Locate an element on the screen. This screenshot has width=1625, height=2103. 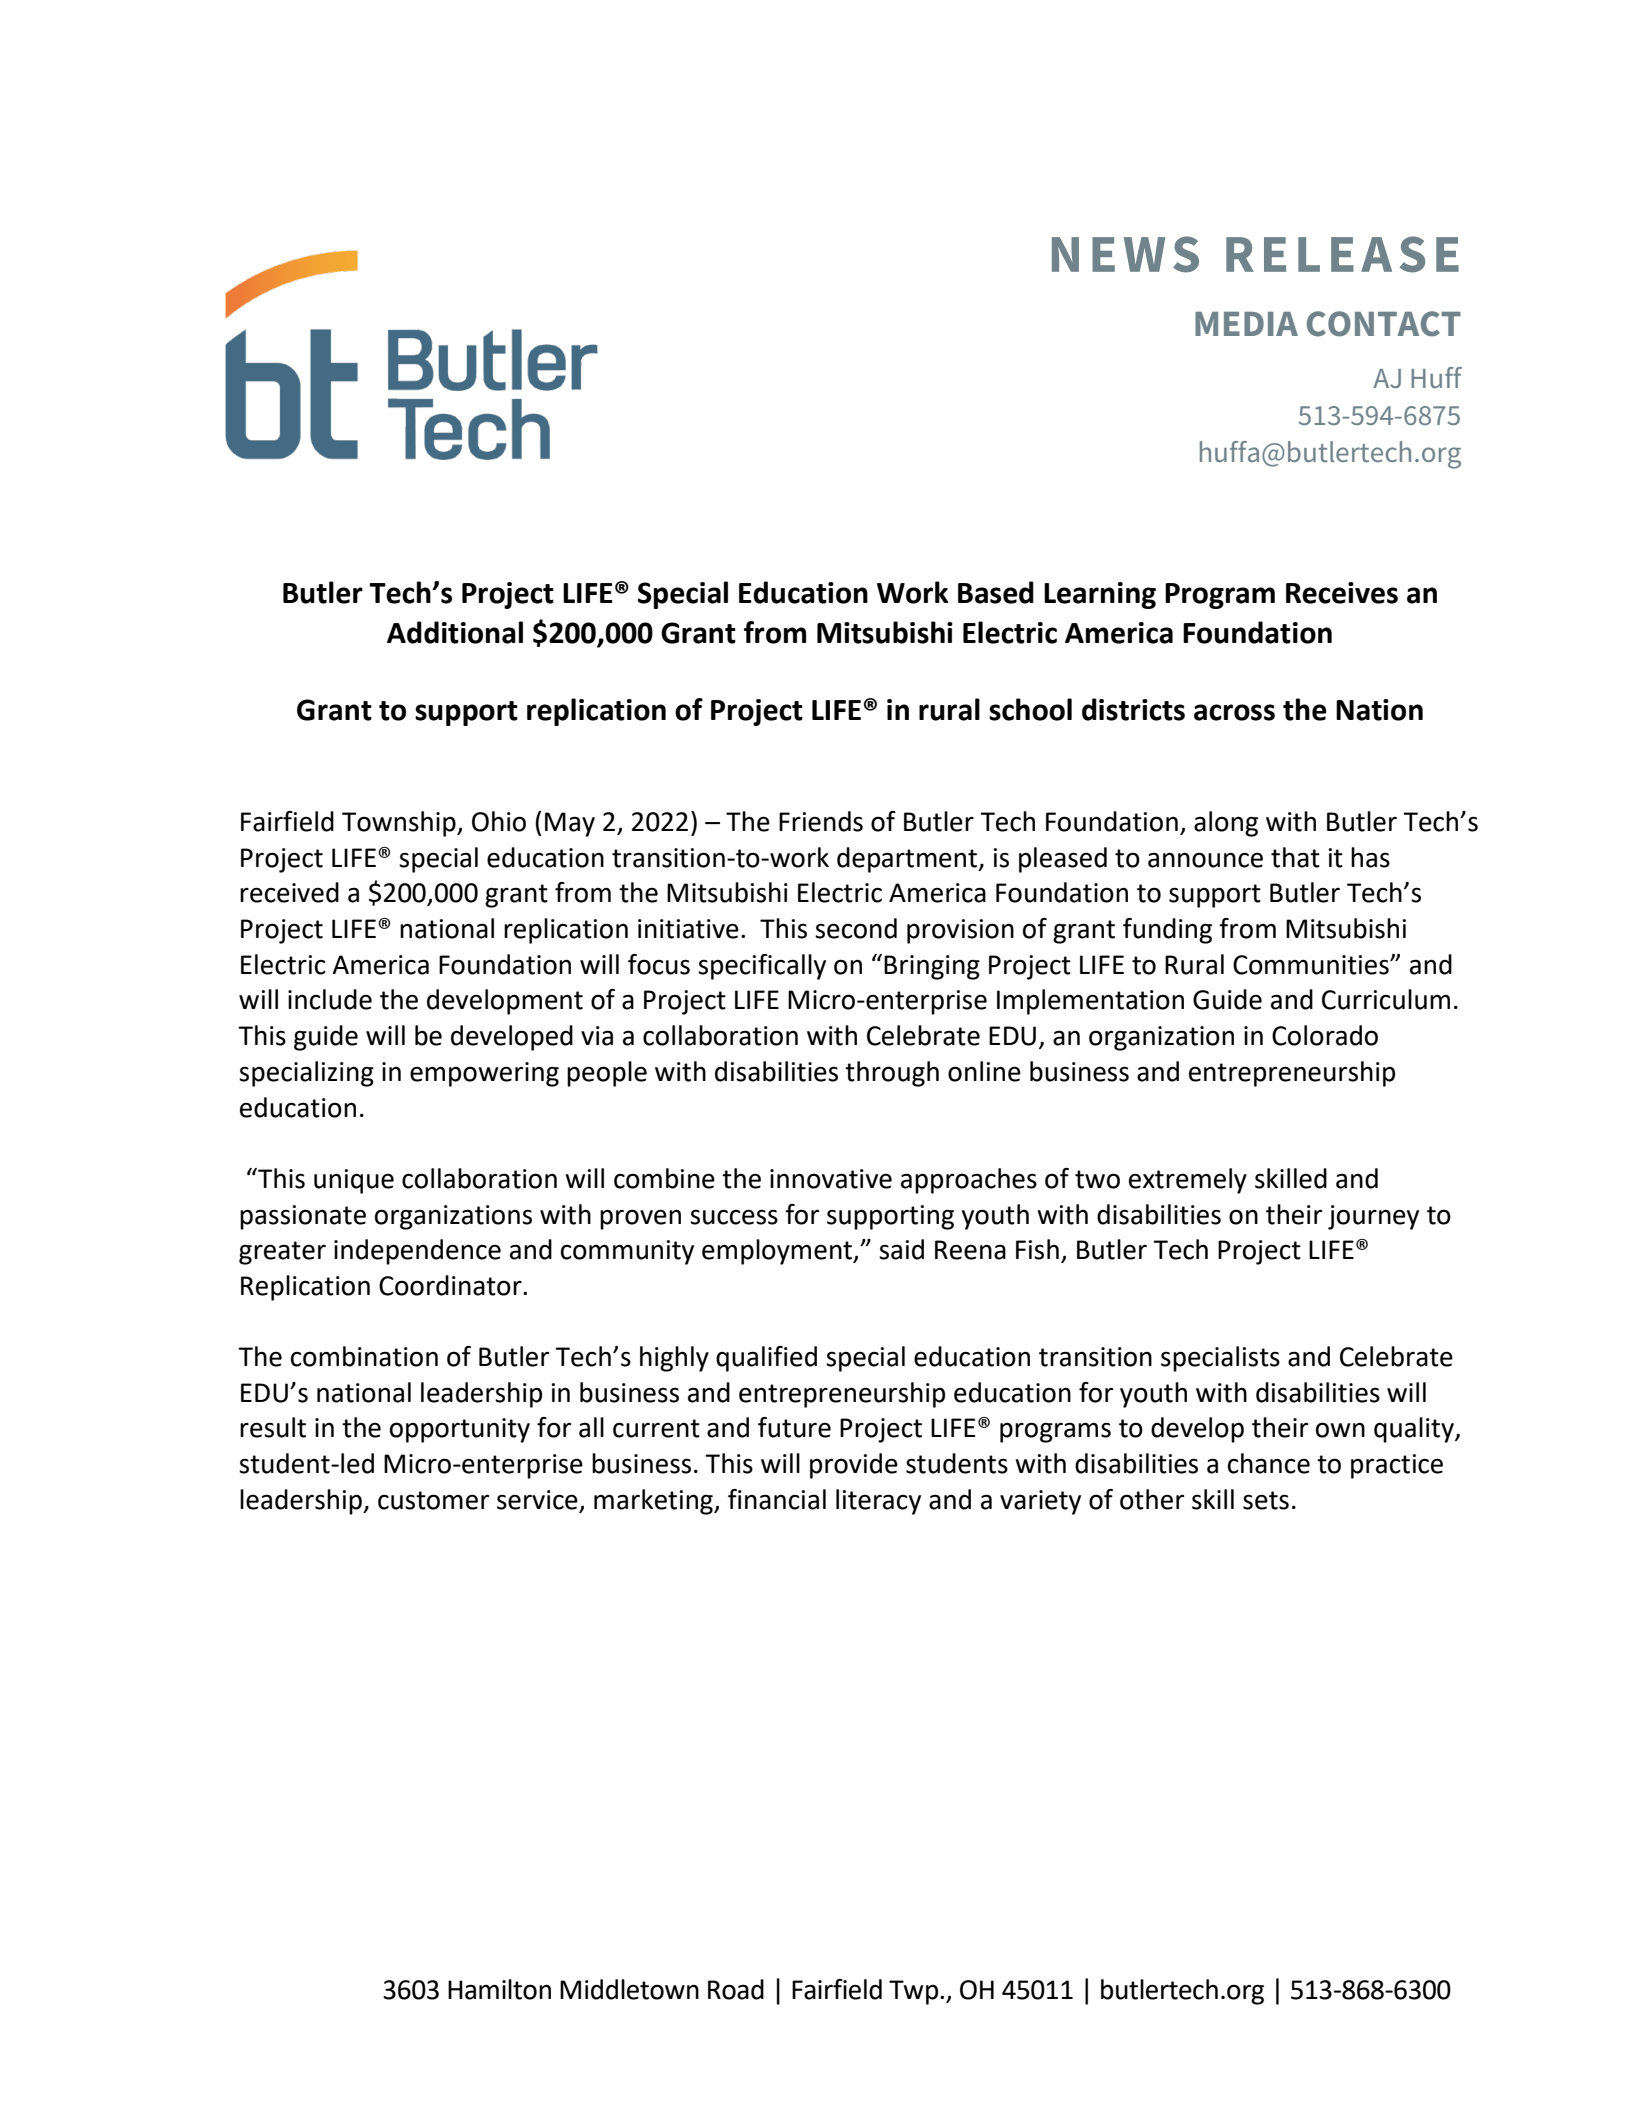
Hamilton is located at coordinates (499, 1989).
